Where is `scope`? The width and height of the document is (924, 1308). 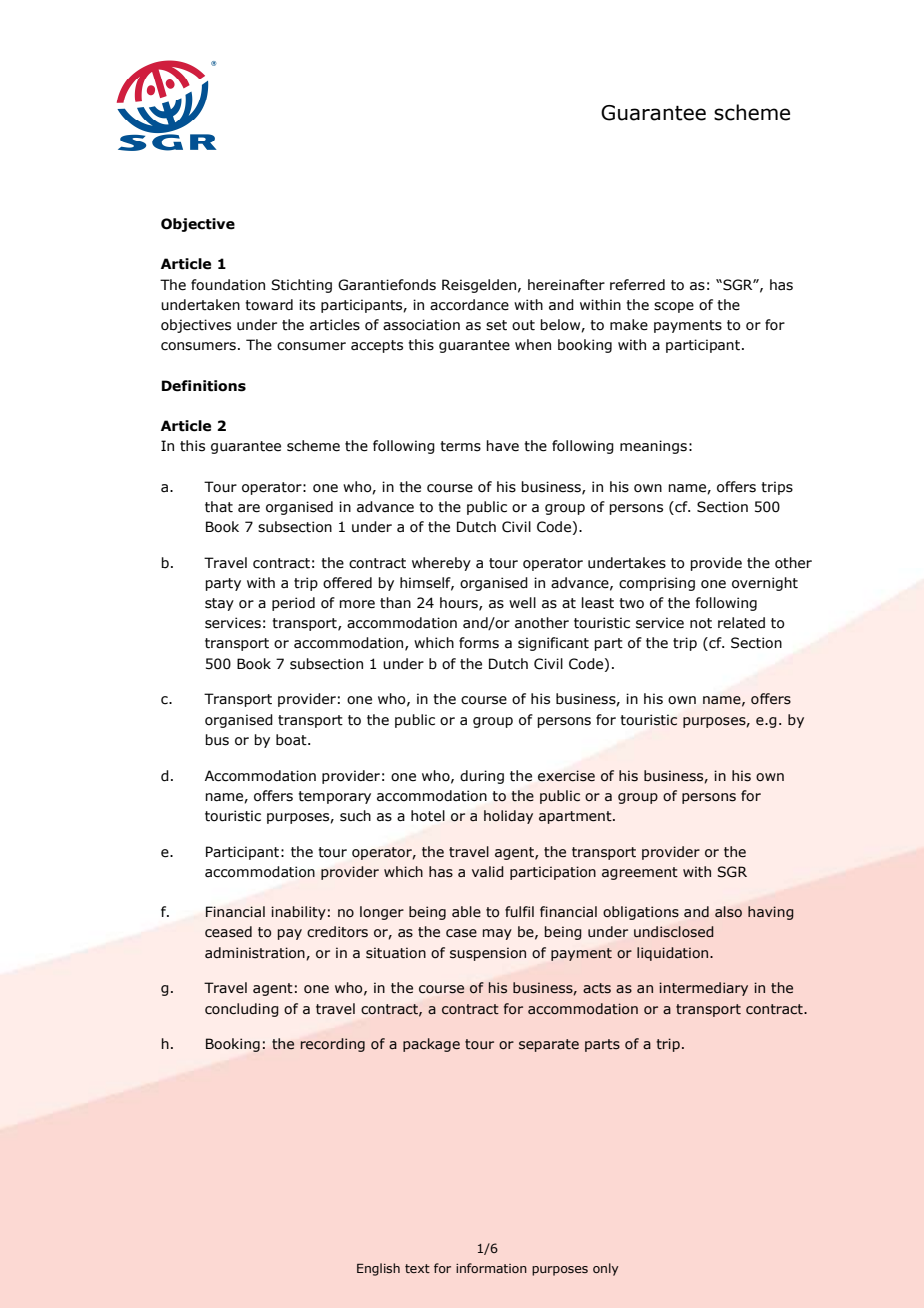 scope is located at coordinates (674, 307).
